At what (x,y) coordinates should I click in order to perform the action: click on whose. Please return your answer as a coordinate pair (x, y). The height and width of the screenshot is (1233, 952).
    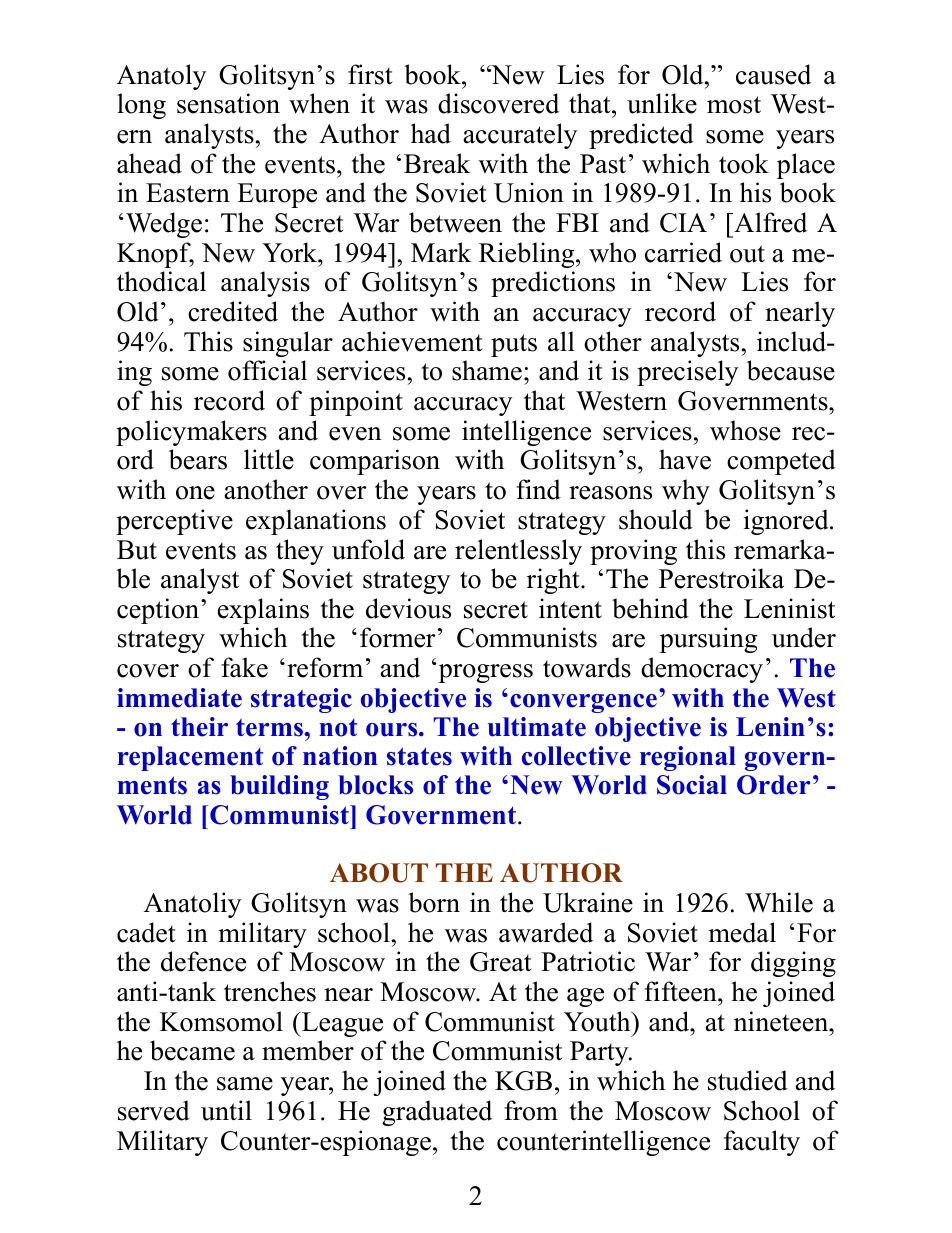
    Looking at the image, I should click on (745, 430).
